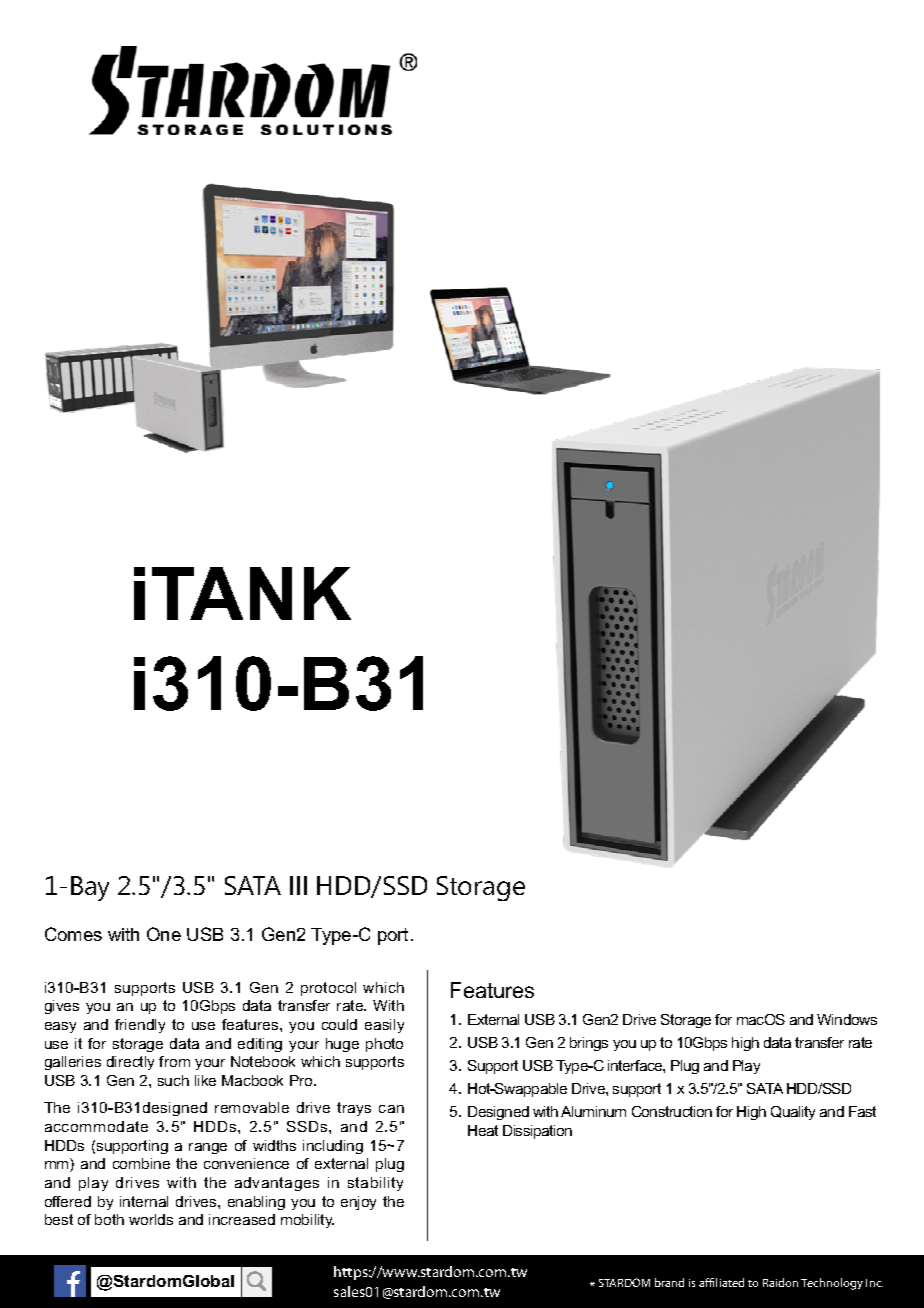 This screenshot has height=1308, width=924. I want to click on such, so click(173, 1080).
